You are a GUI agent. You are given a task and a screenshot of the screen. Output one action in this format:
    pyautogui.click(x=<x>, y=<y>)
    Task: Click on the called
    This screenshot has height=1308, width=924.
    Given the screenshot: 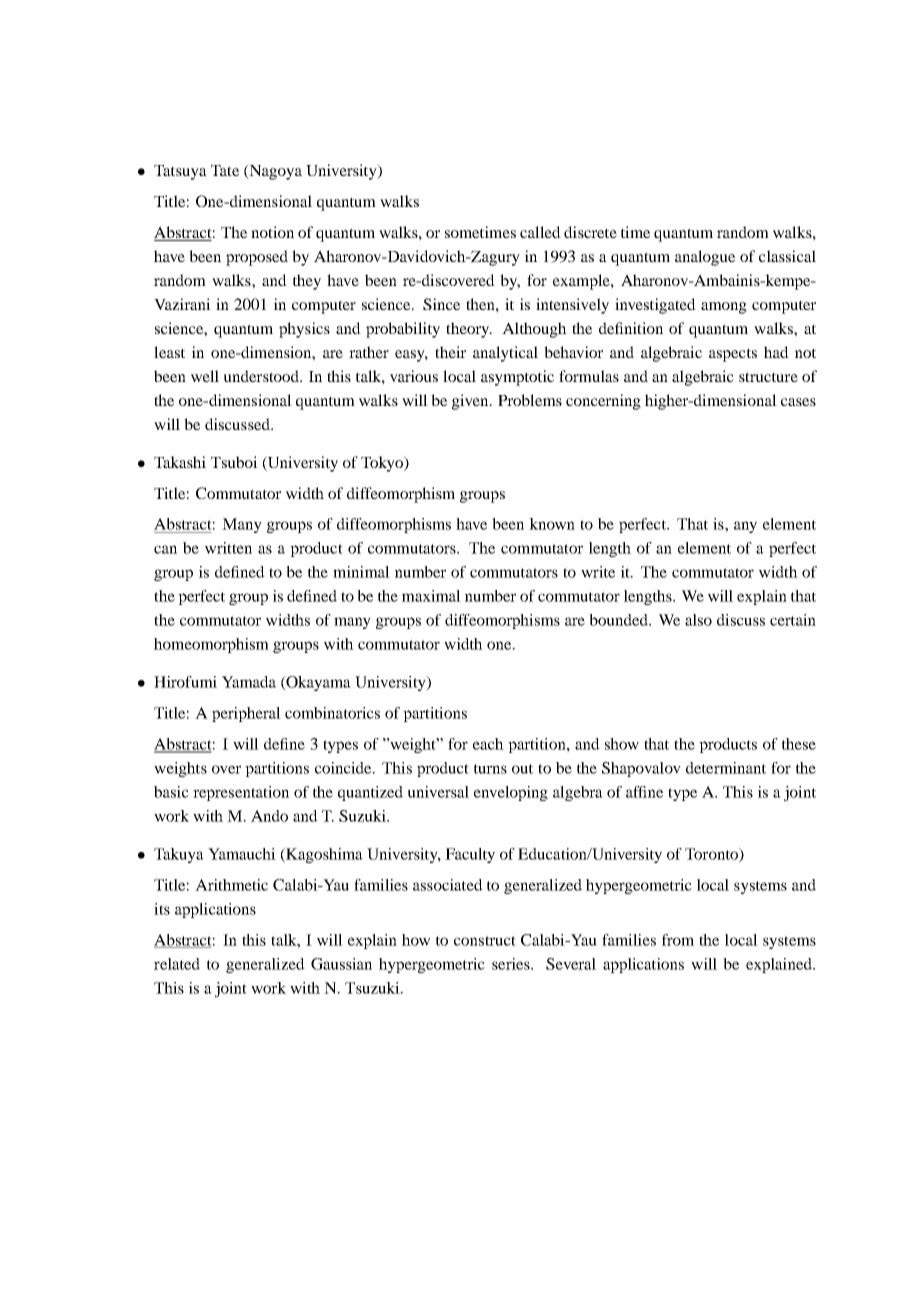 What is the action you would take?
    pyautogui.click(x=540, y=232)
